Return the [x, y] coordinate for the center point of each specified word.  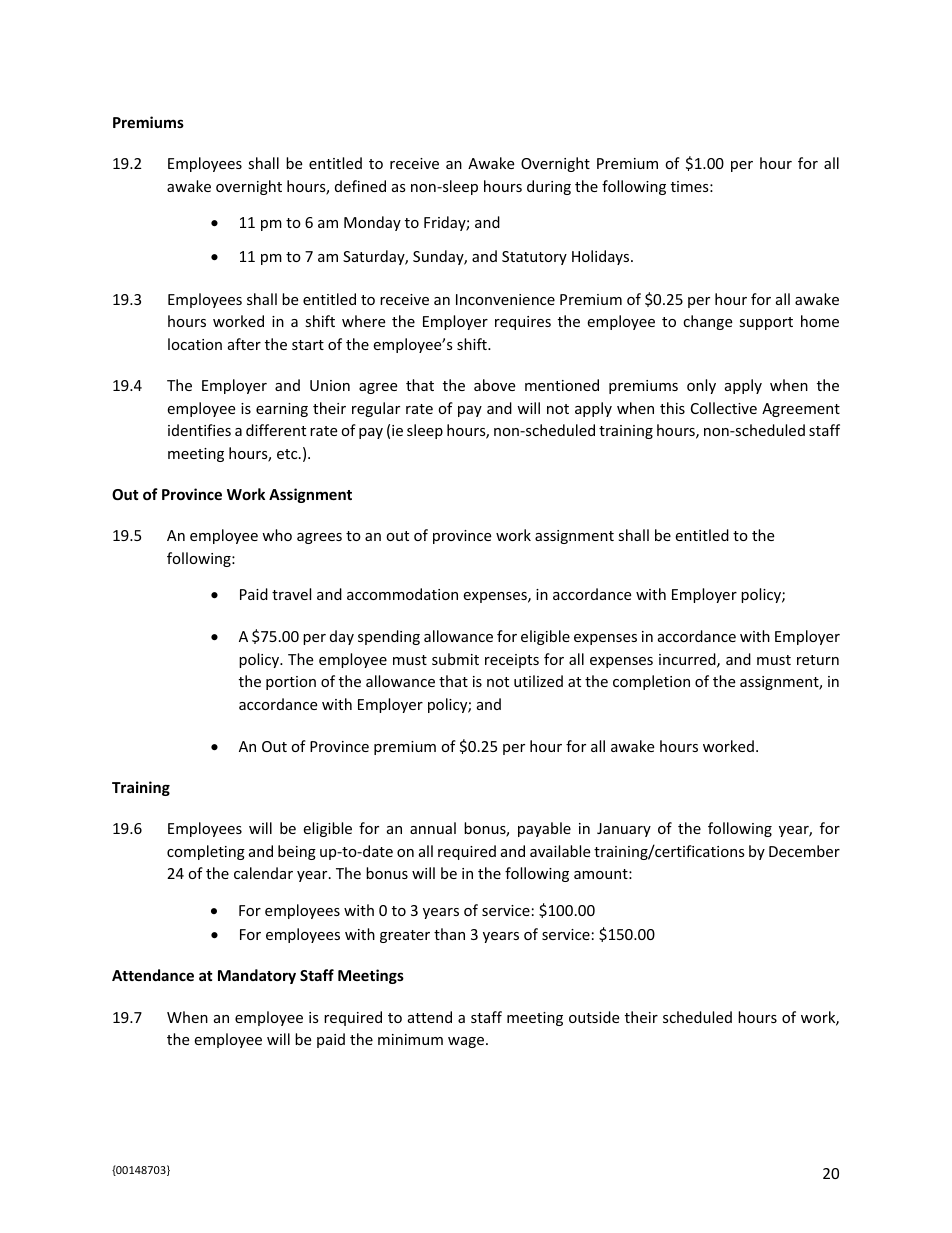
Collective [724, 408]
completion [651, 682]
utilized [538, 681]
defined [360, 186]
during [549, 187]
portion [291, 683]
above [494, 385]
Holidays [602, 257]
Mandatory [257, 976]
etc [288, 454]
